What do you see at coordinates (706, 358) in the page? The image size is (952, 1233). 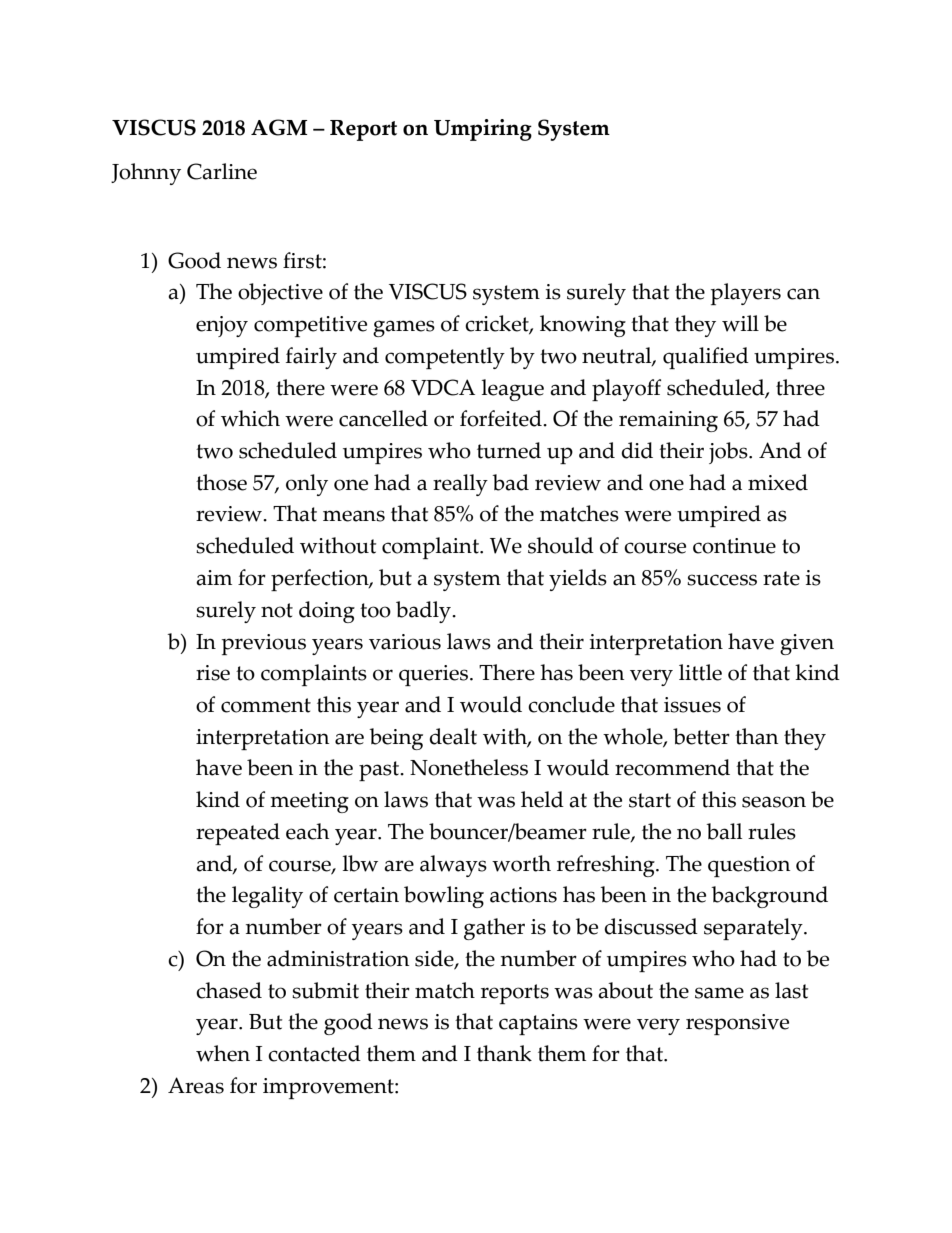 I see `qualified` at bounding box center [706, 358].
